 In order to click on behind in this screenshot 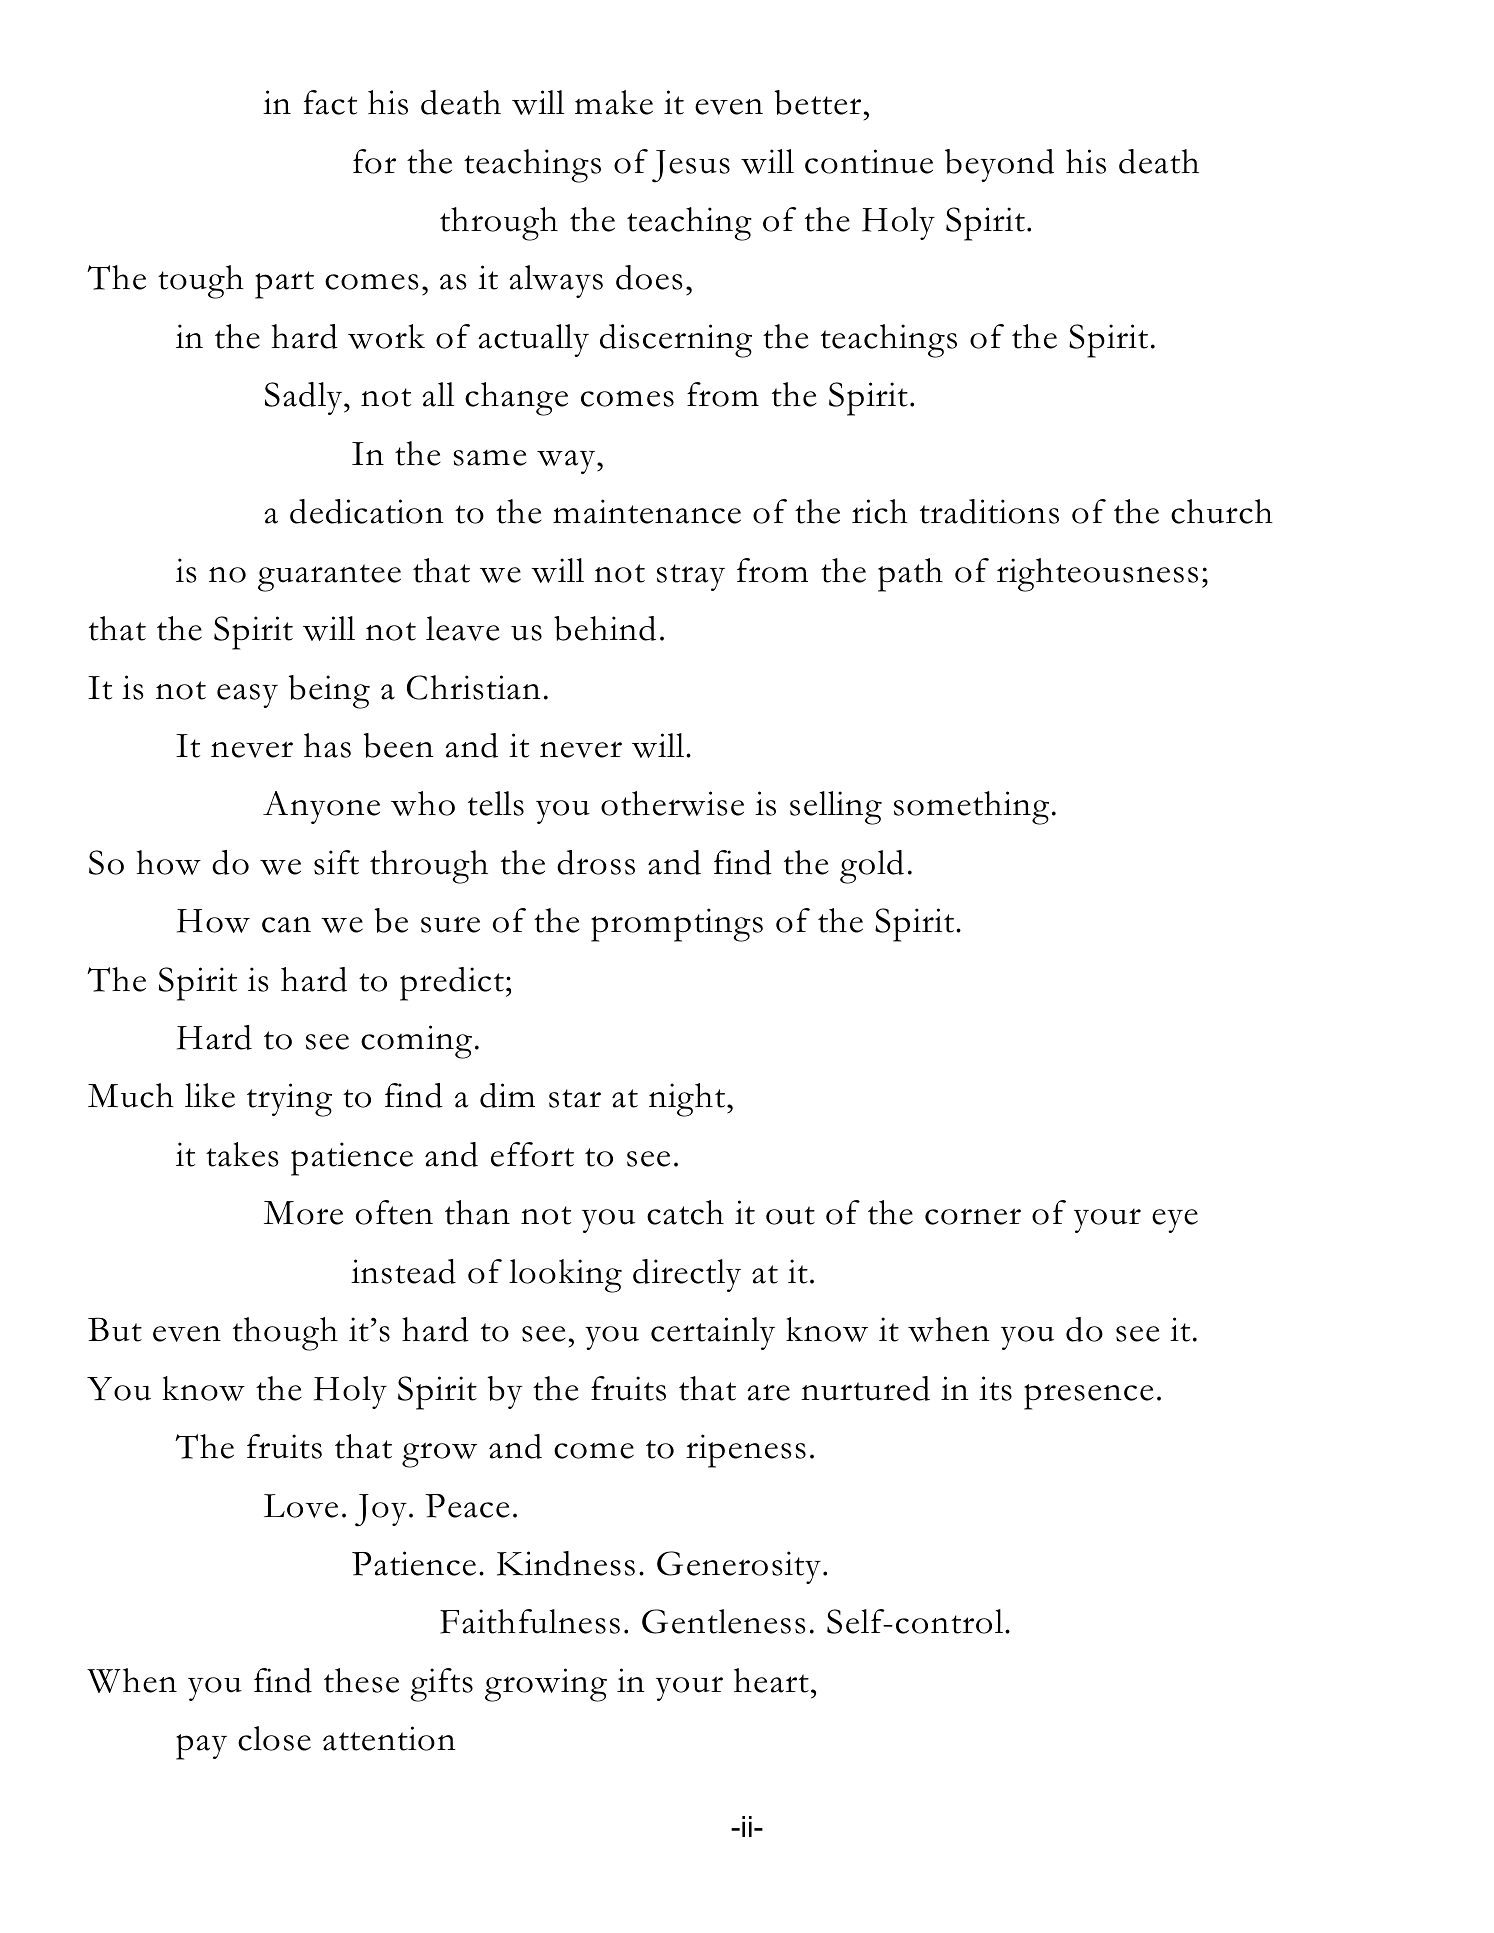, I will do `click(605, 628)`.
